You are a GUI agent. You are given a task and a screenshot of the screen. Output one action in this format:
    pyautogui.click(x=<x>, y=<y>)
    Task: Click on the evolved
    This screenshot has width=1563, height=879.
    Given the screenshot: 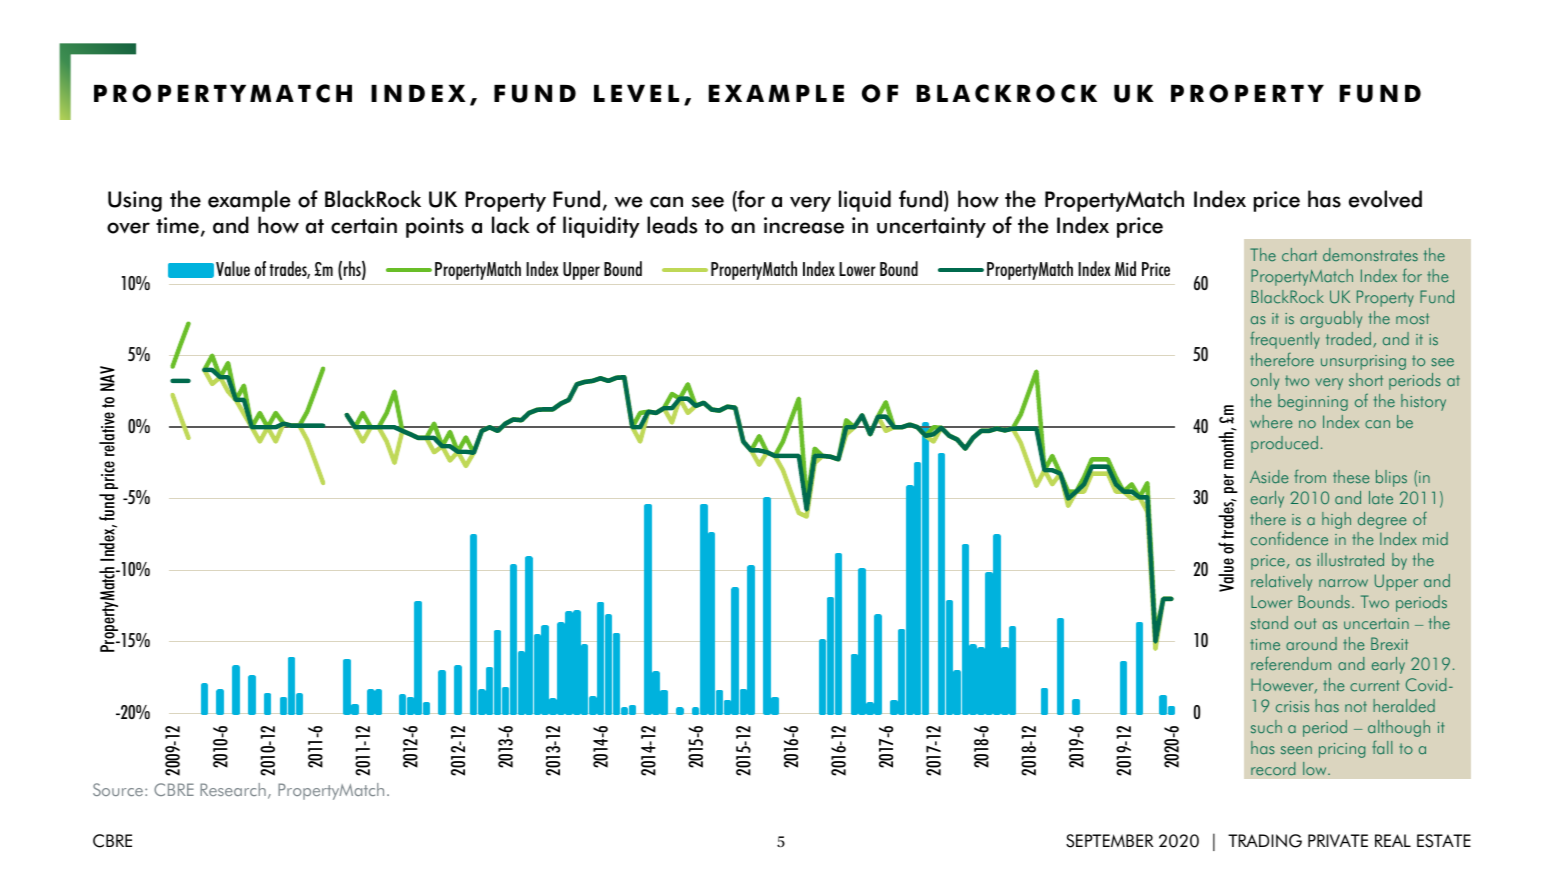 What is the action you would take?
    pyautogui.click(x=1385, y=199)
